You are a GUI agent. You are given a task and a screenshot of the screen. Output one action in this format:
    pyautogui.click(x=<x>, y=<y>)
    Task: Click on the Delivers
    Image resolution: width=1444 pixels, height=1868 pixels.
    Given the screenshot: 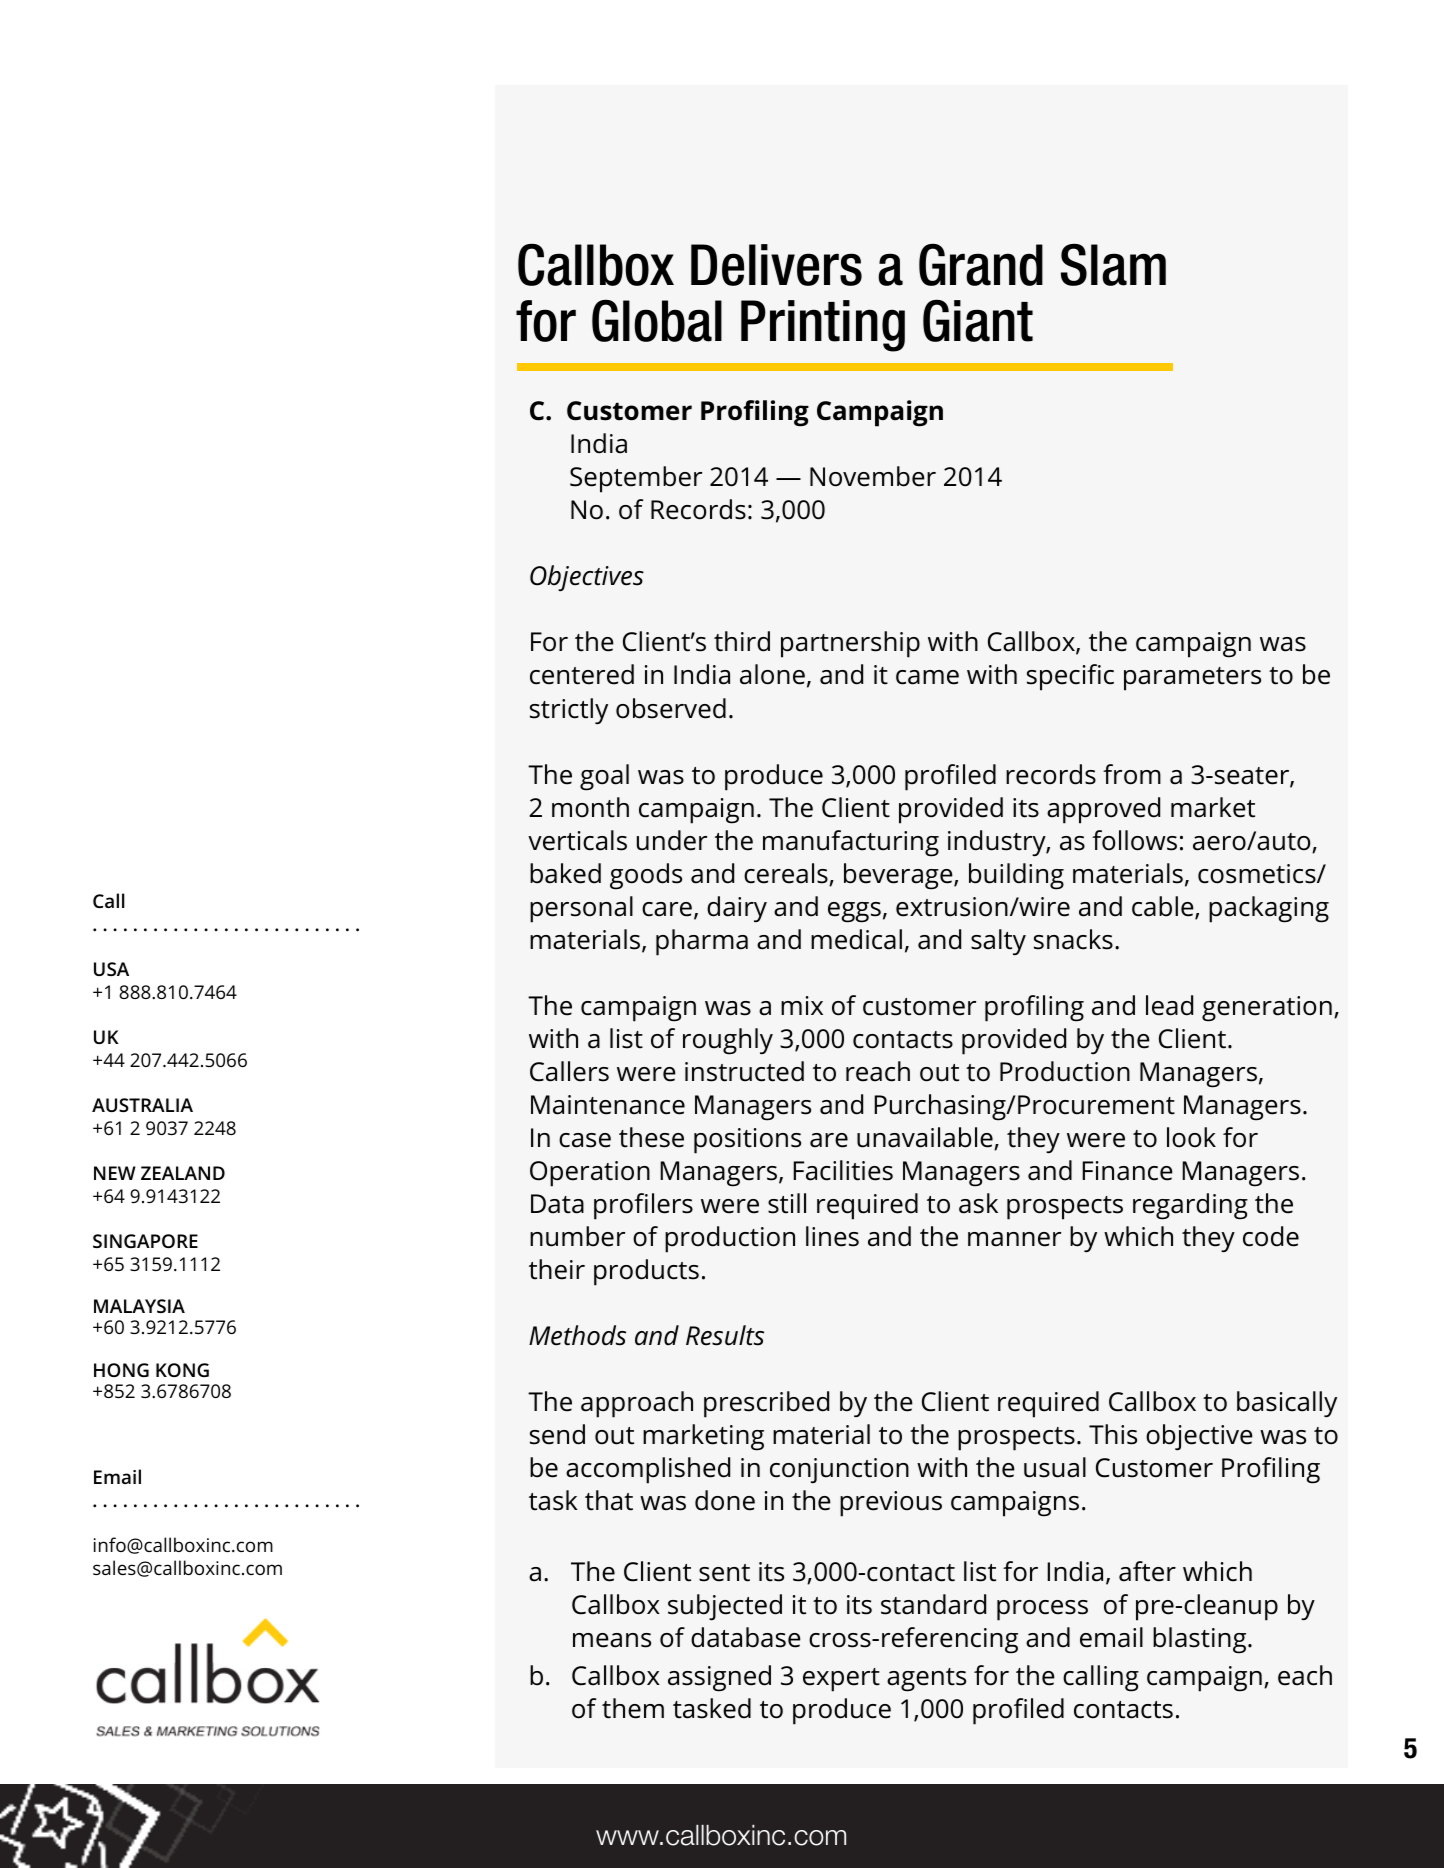 What is the action you would take?
    pyautogui.click(x=776, y=265)
